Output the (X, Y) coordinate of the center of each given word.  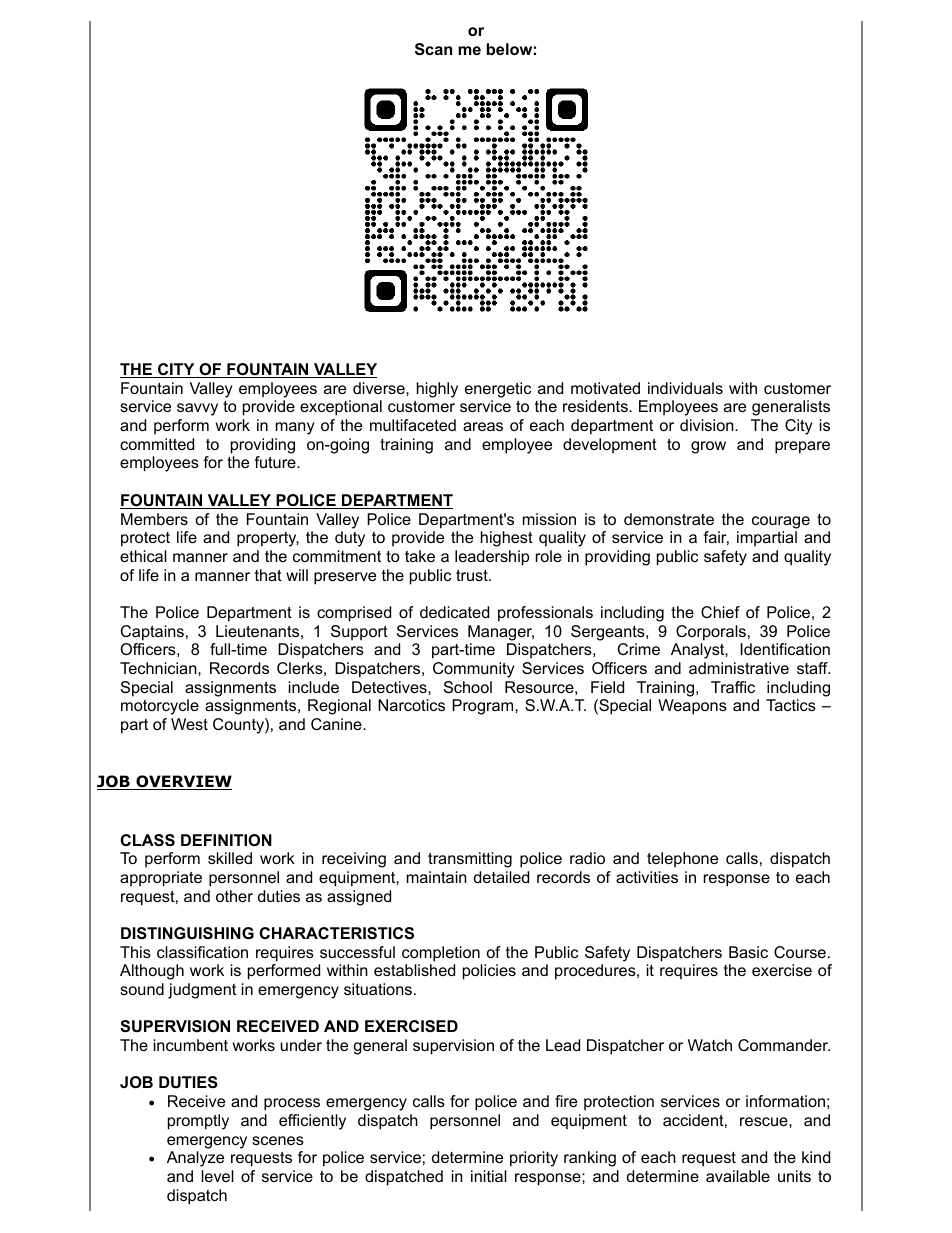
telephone (682, 860)
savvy (197, 409)
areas (483, 426)
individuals (685, 388)
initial (489, 1176)
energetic (498, 390)
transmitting (470, 860)
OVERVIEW (183, 782)
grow (708, 447)
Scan (433, 49)
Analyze (195, 1159)
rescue (765, 1121)
